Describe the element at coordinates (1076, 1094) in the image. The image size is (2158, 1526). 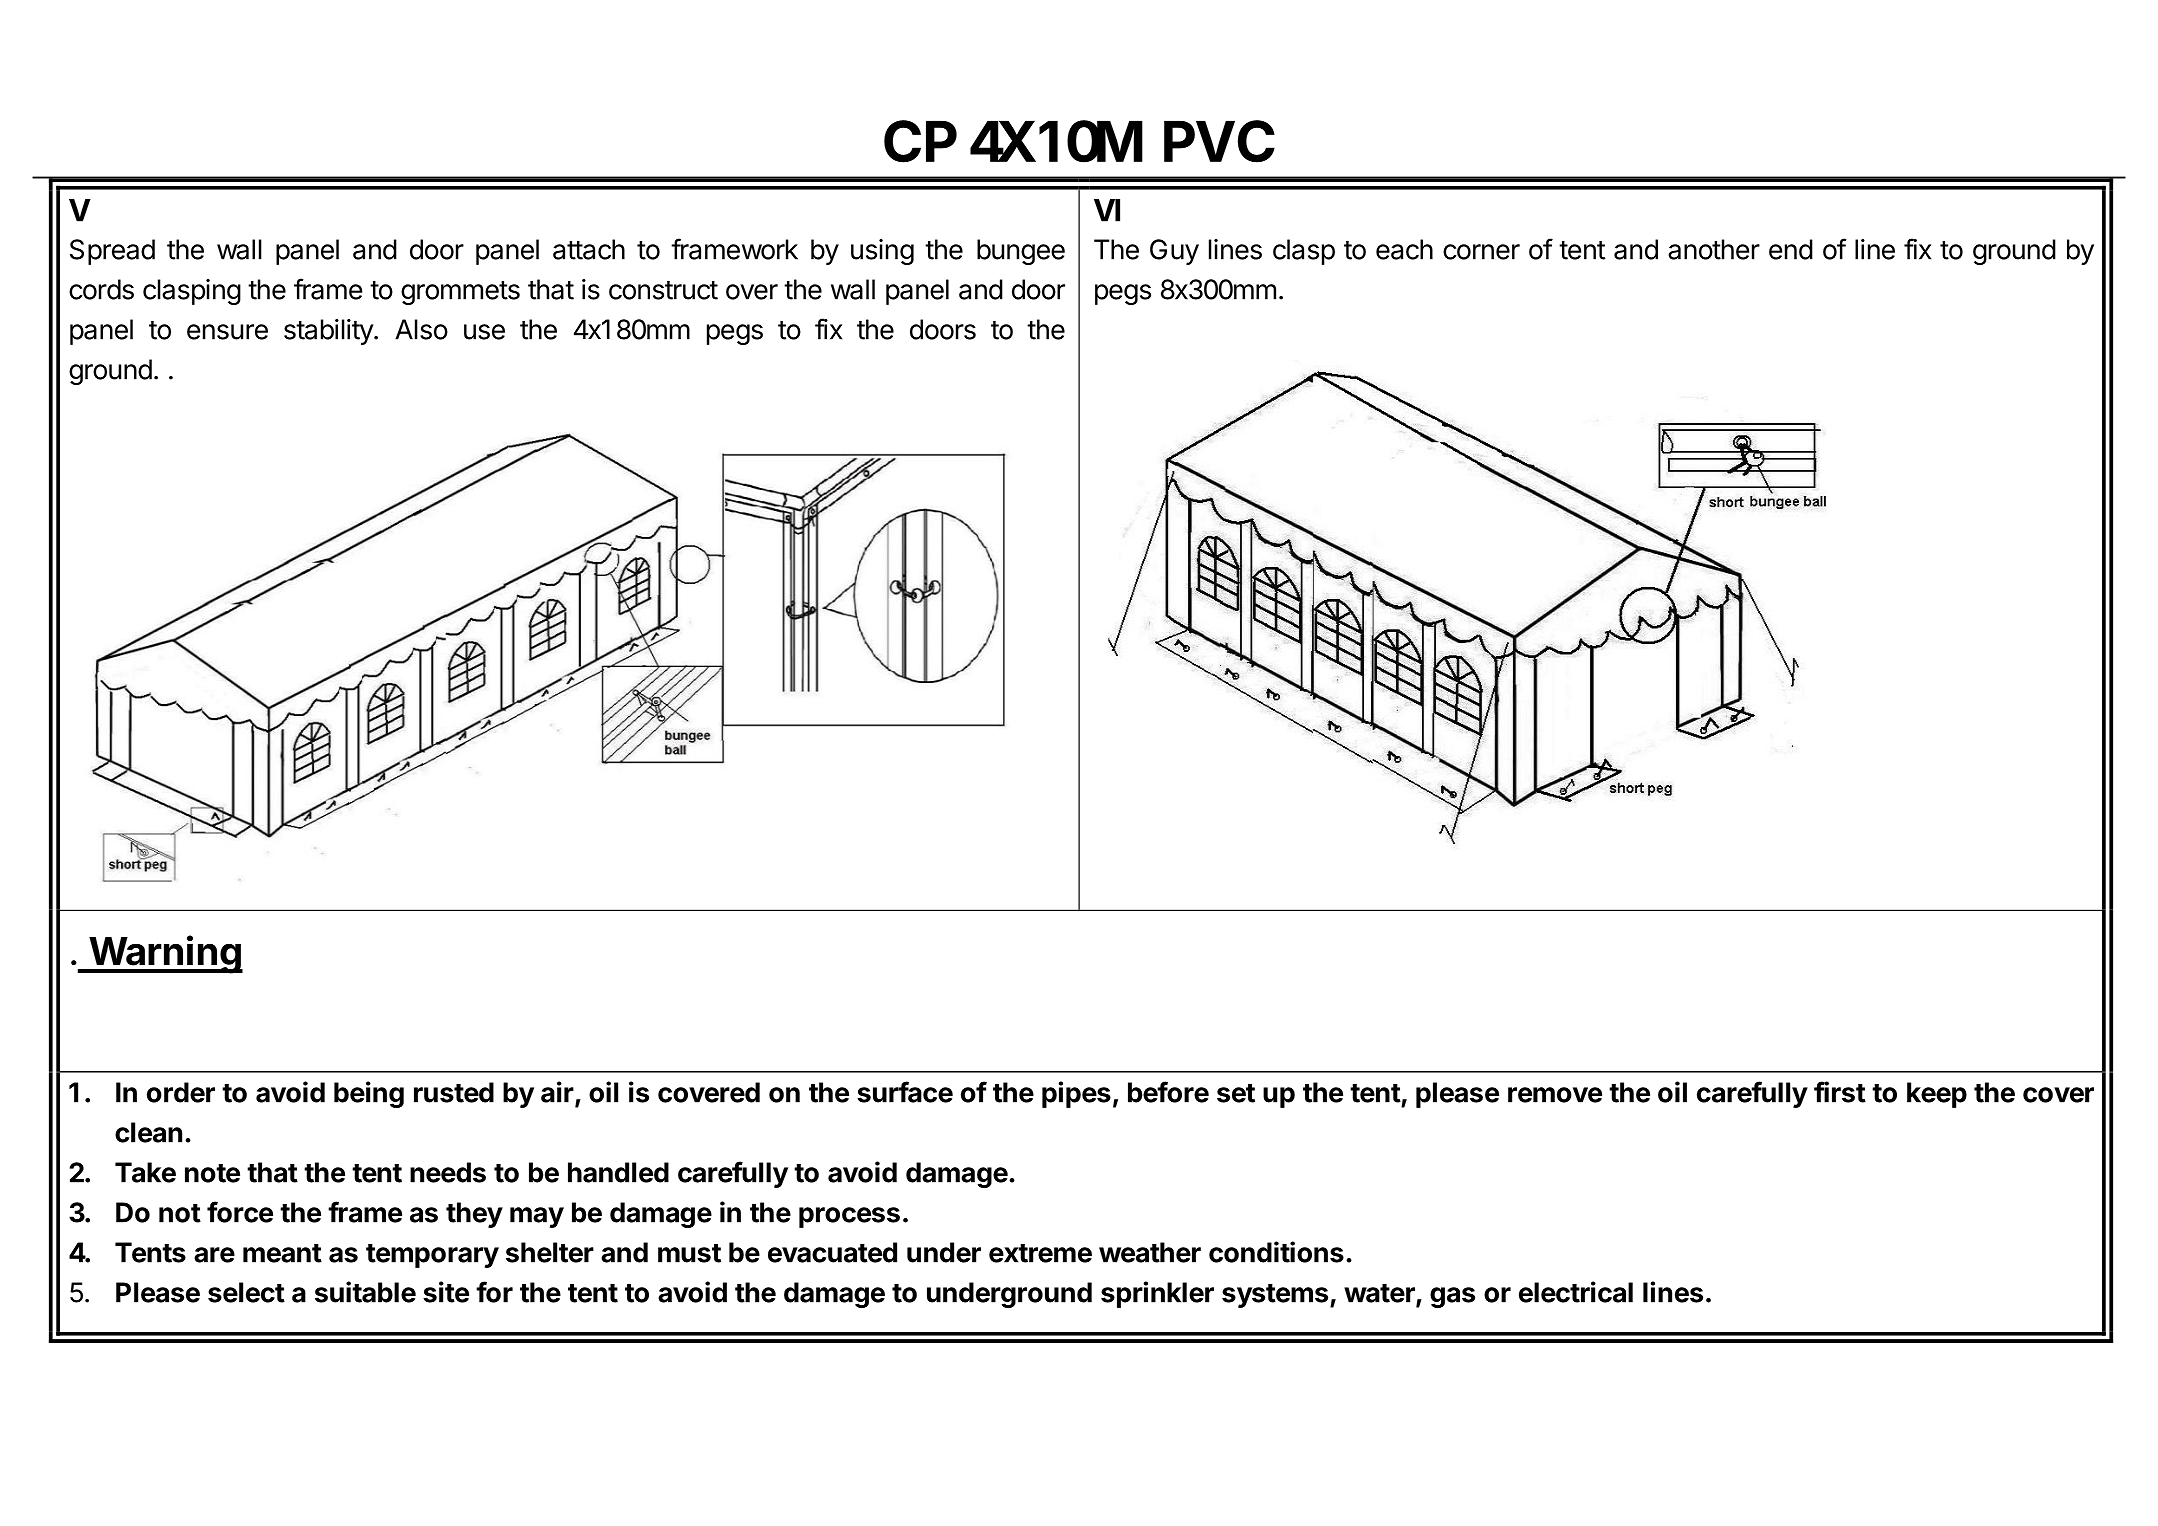
I see `pipes` at that location.
